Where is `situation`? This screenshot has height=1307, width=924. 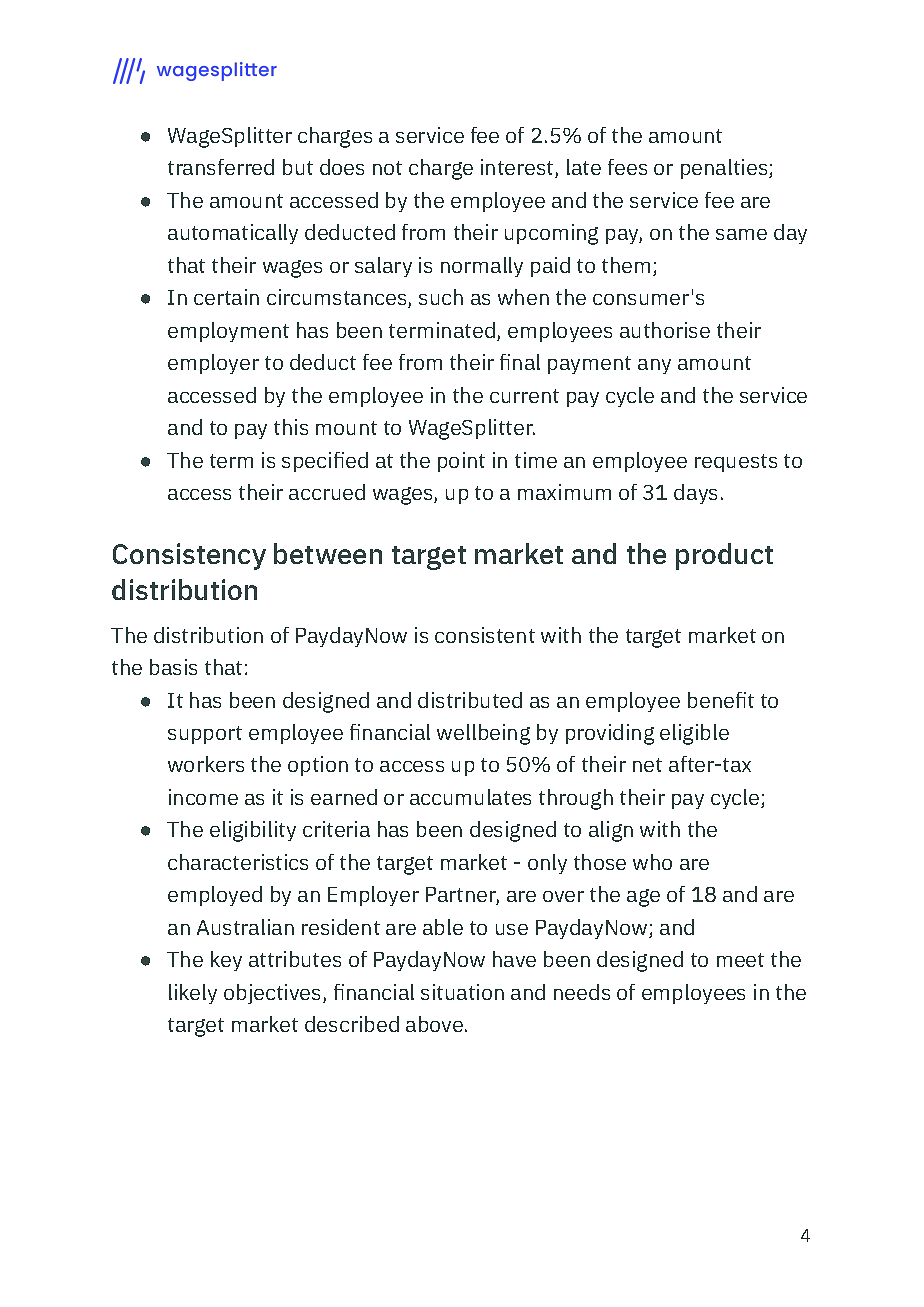
situation is located at coordinates (462, 992).
